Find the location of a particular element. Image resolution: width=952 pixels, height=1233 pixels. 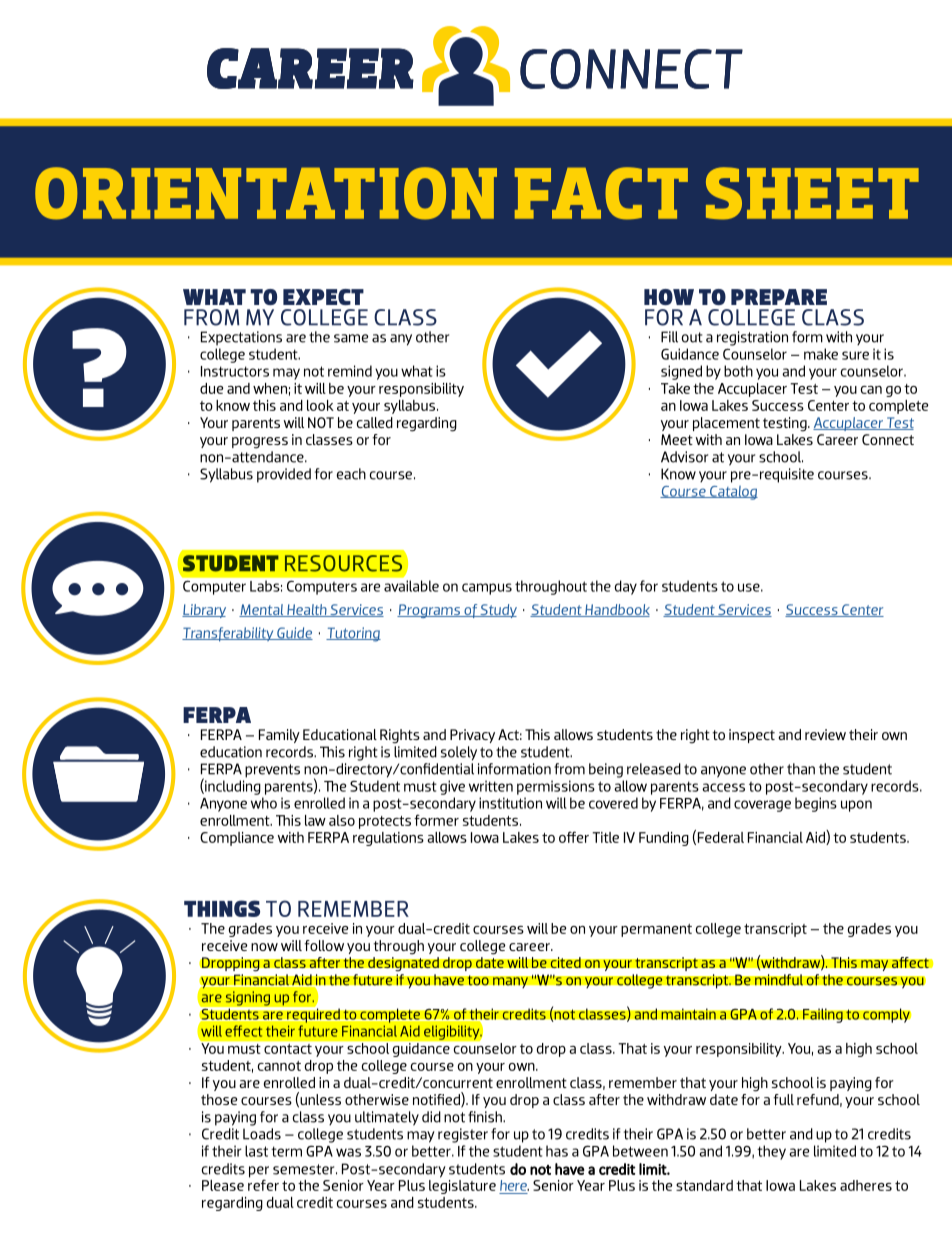

ORIENTATION is located at coordinates (266, 193).
